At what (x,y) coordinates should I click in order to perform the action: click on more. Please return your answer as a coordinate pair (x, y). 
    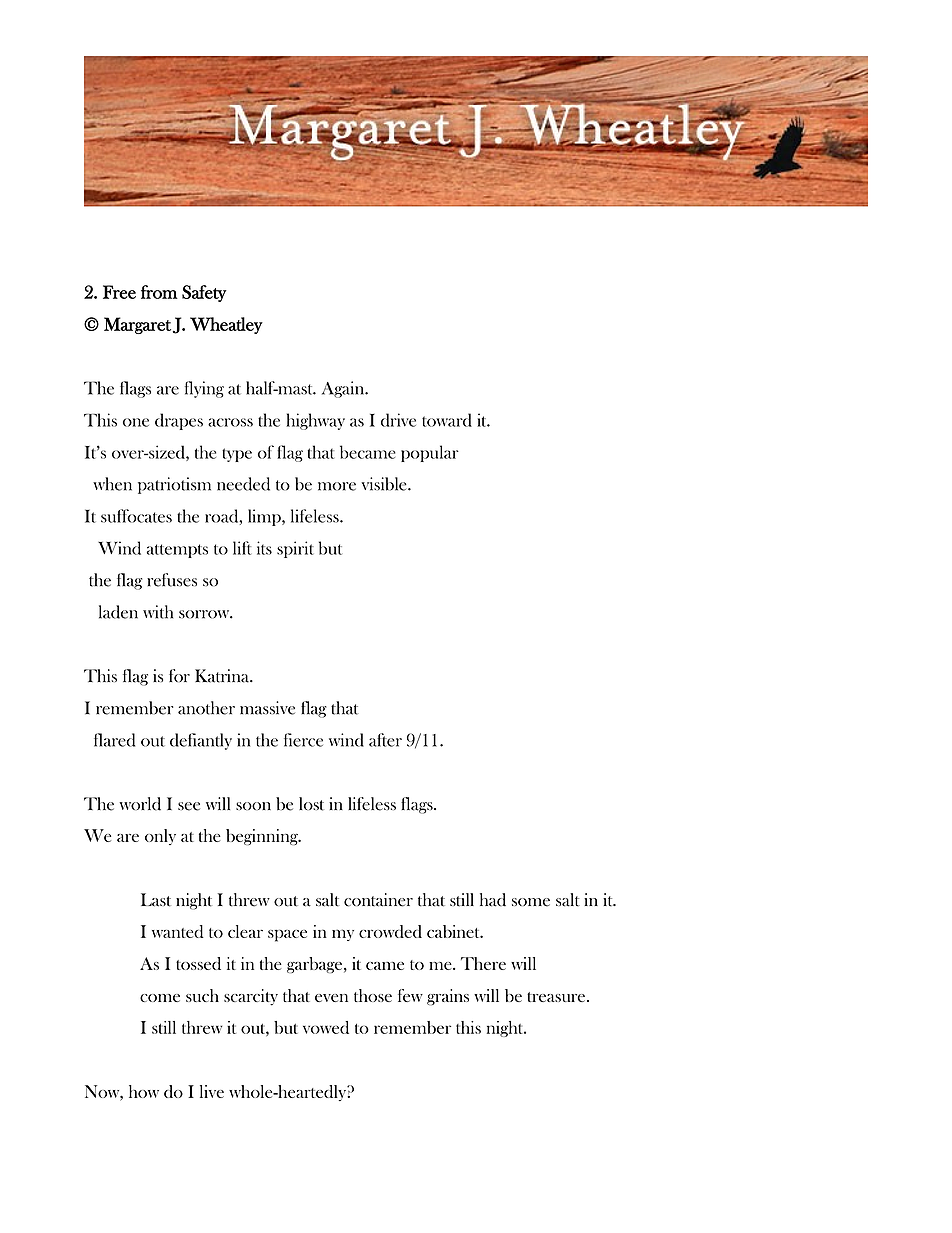
    Looking at the image, I should click on (337, 486).
